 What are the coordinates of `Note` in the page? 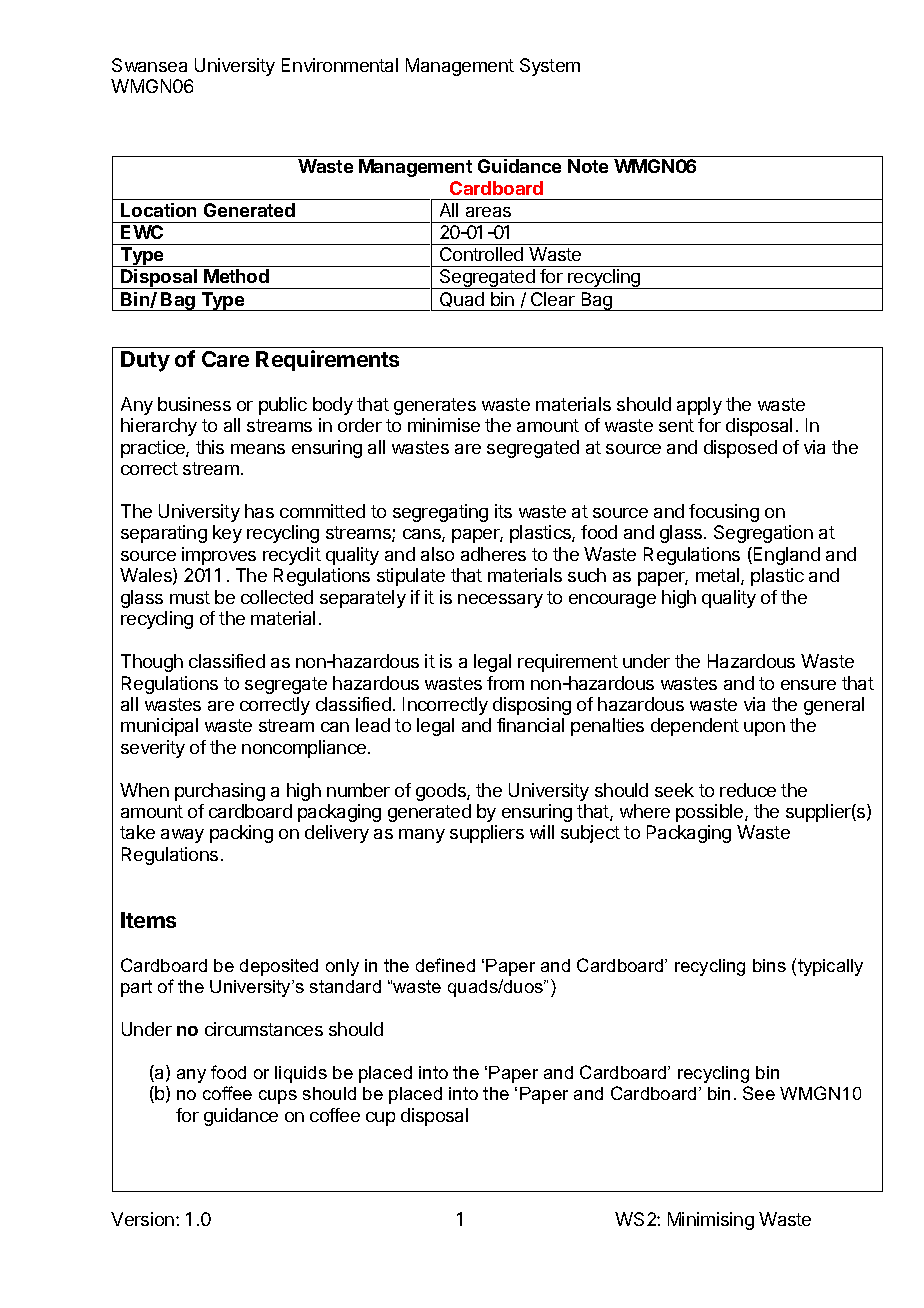 It's located at (588, 166).
